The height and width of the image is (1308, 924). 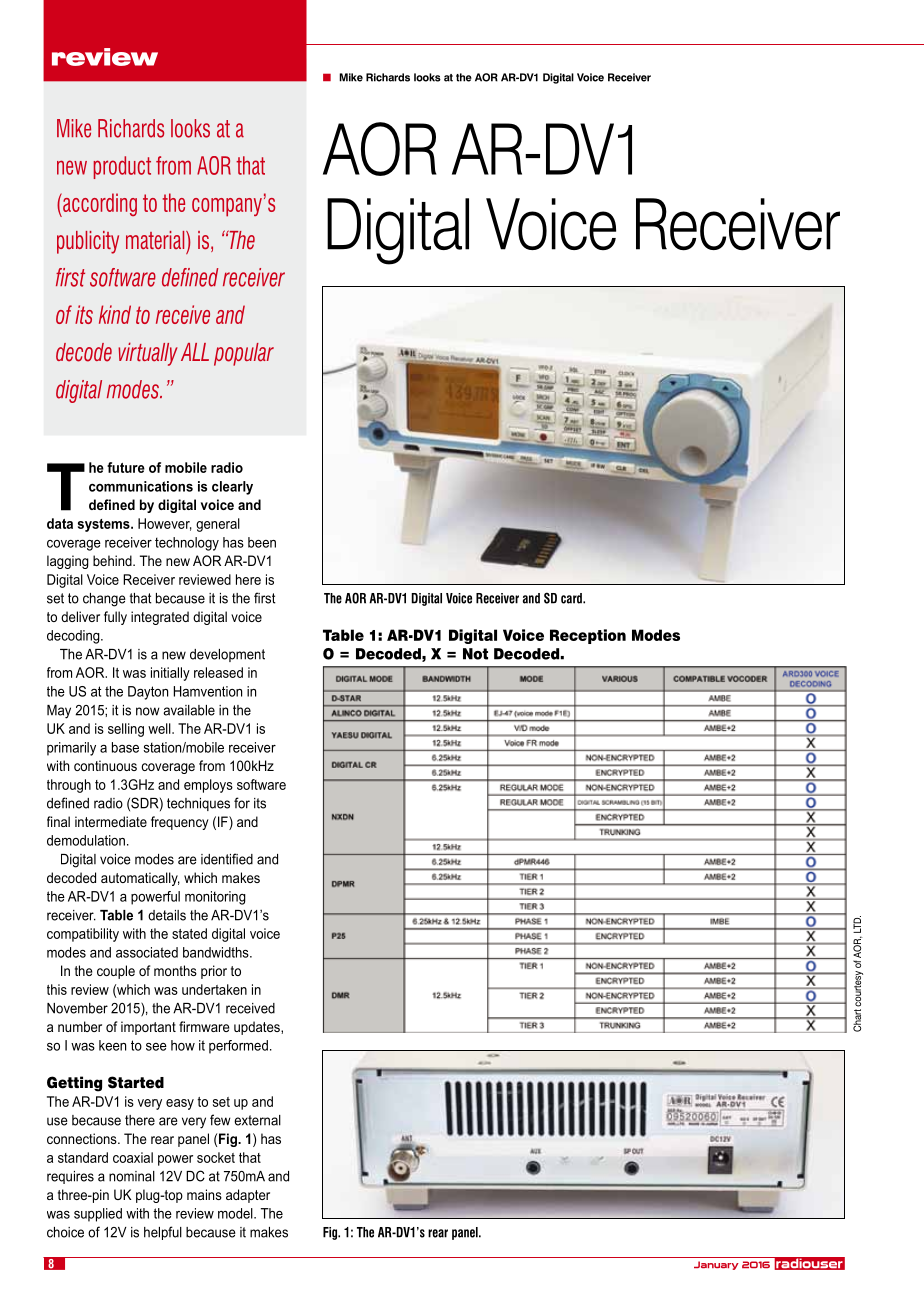 I want to click on development, so click(x=227, y=655).
